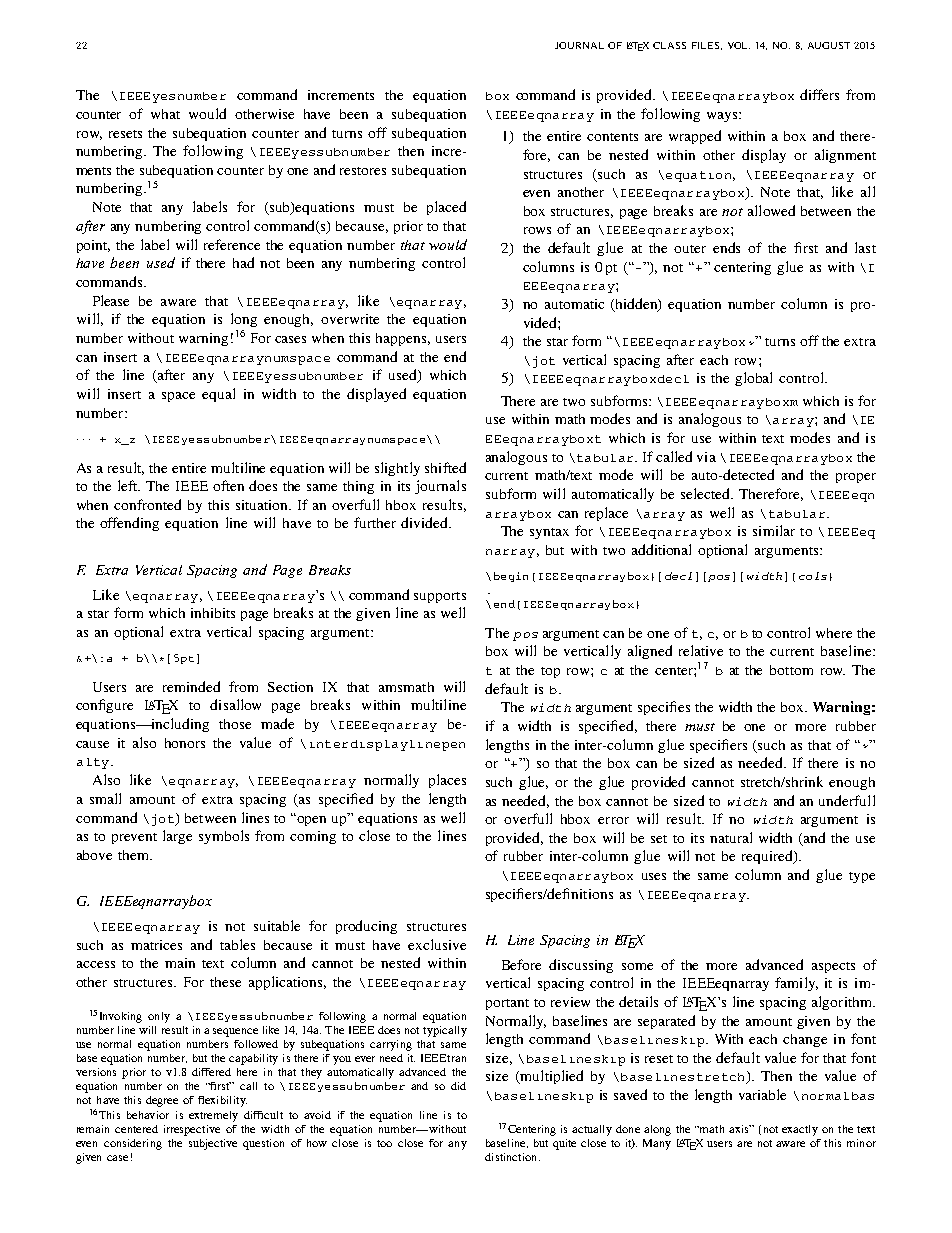  Describe the element at coordinates (819, 94) in the screenshot. I see `differs` at that location.
